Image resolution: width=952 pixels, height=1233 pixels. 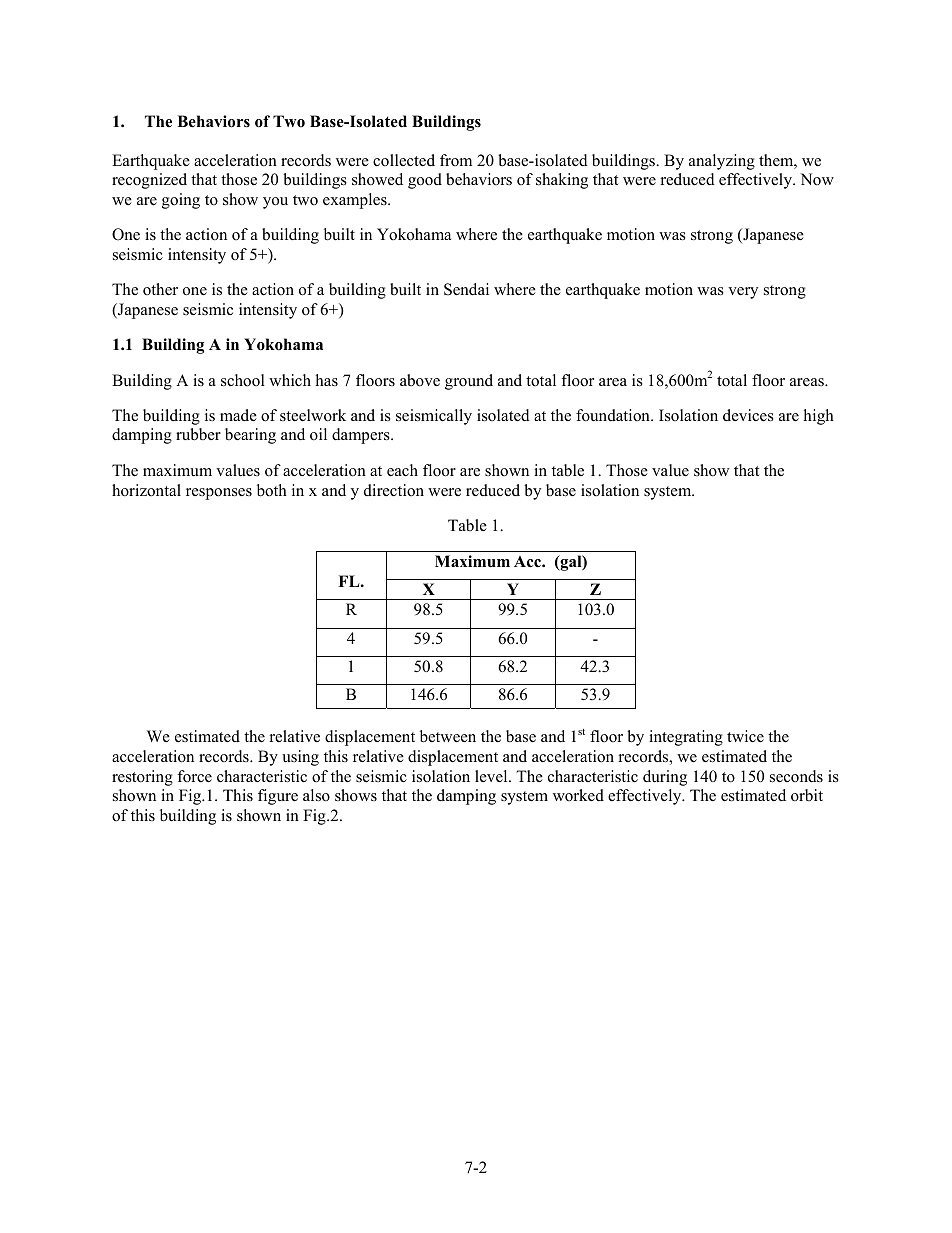 What do you see at coordinates (219, 494) in the screenshot?
I see `responses` at bounding box center [219, 494].
